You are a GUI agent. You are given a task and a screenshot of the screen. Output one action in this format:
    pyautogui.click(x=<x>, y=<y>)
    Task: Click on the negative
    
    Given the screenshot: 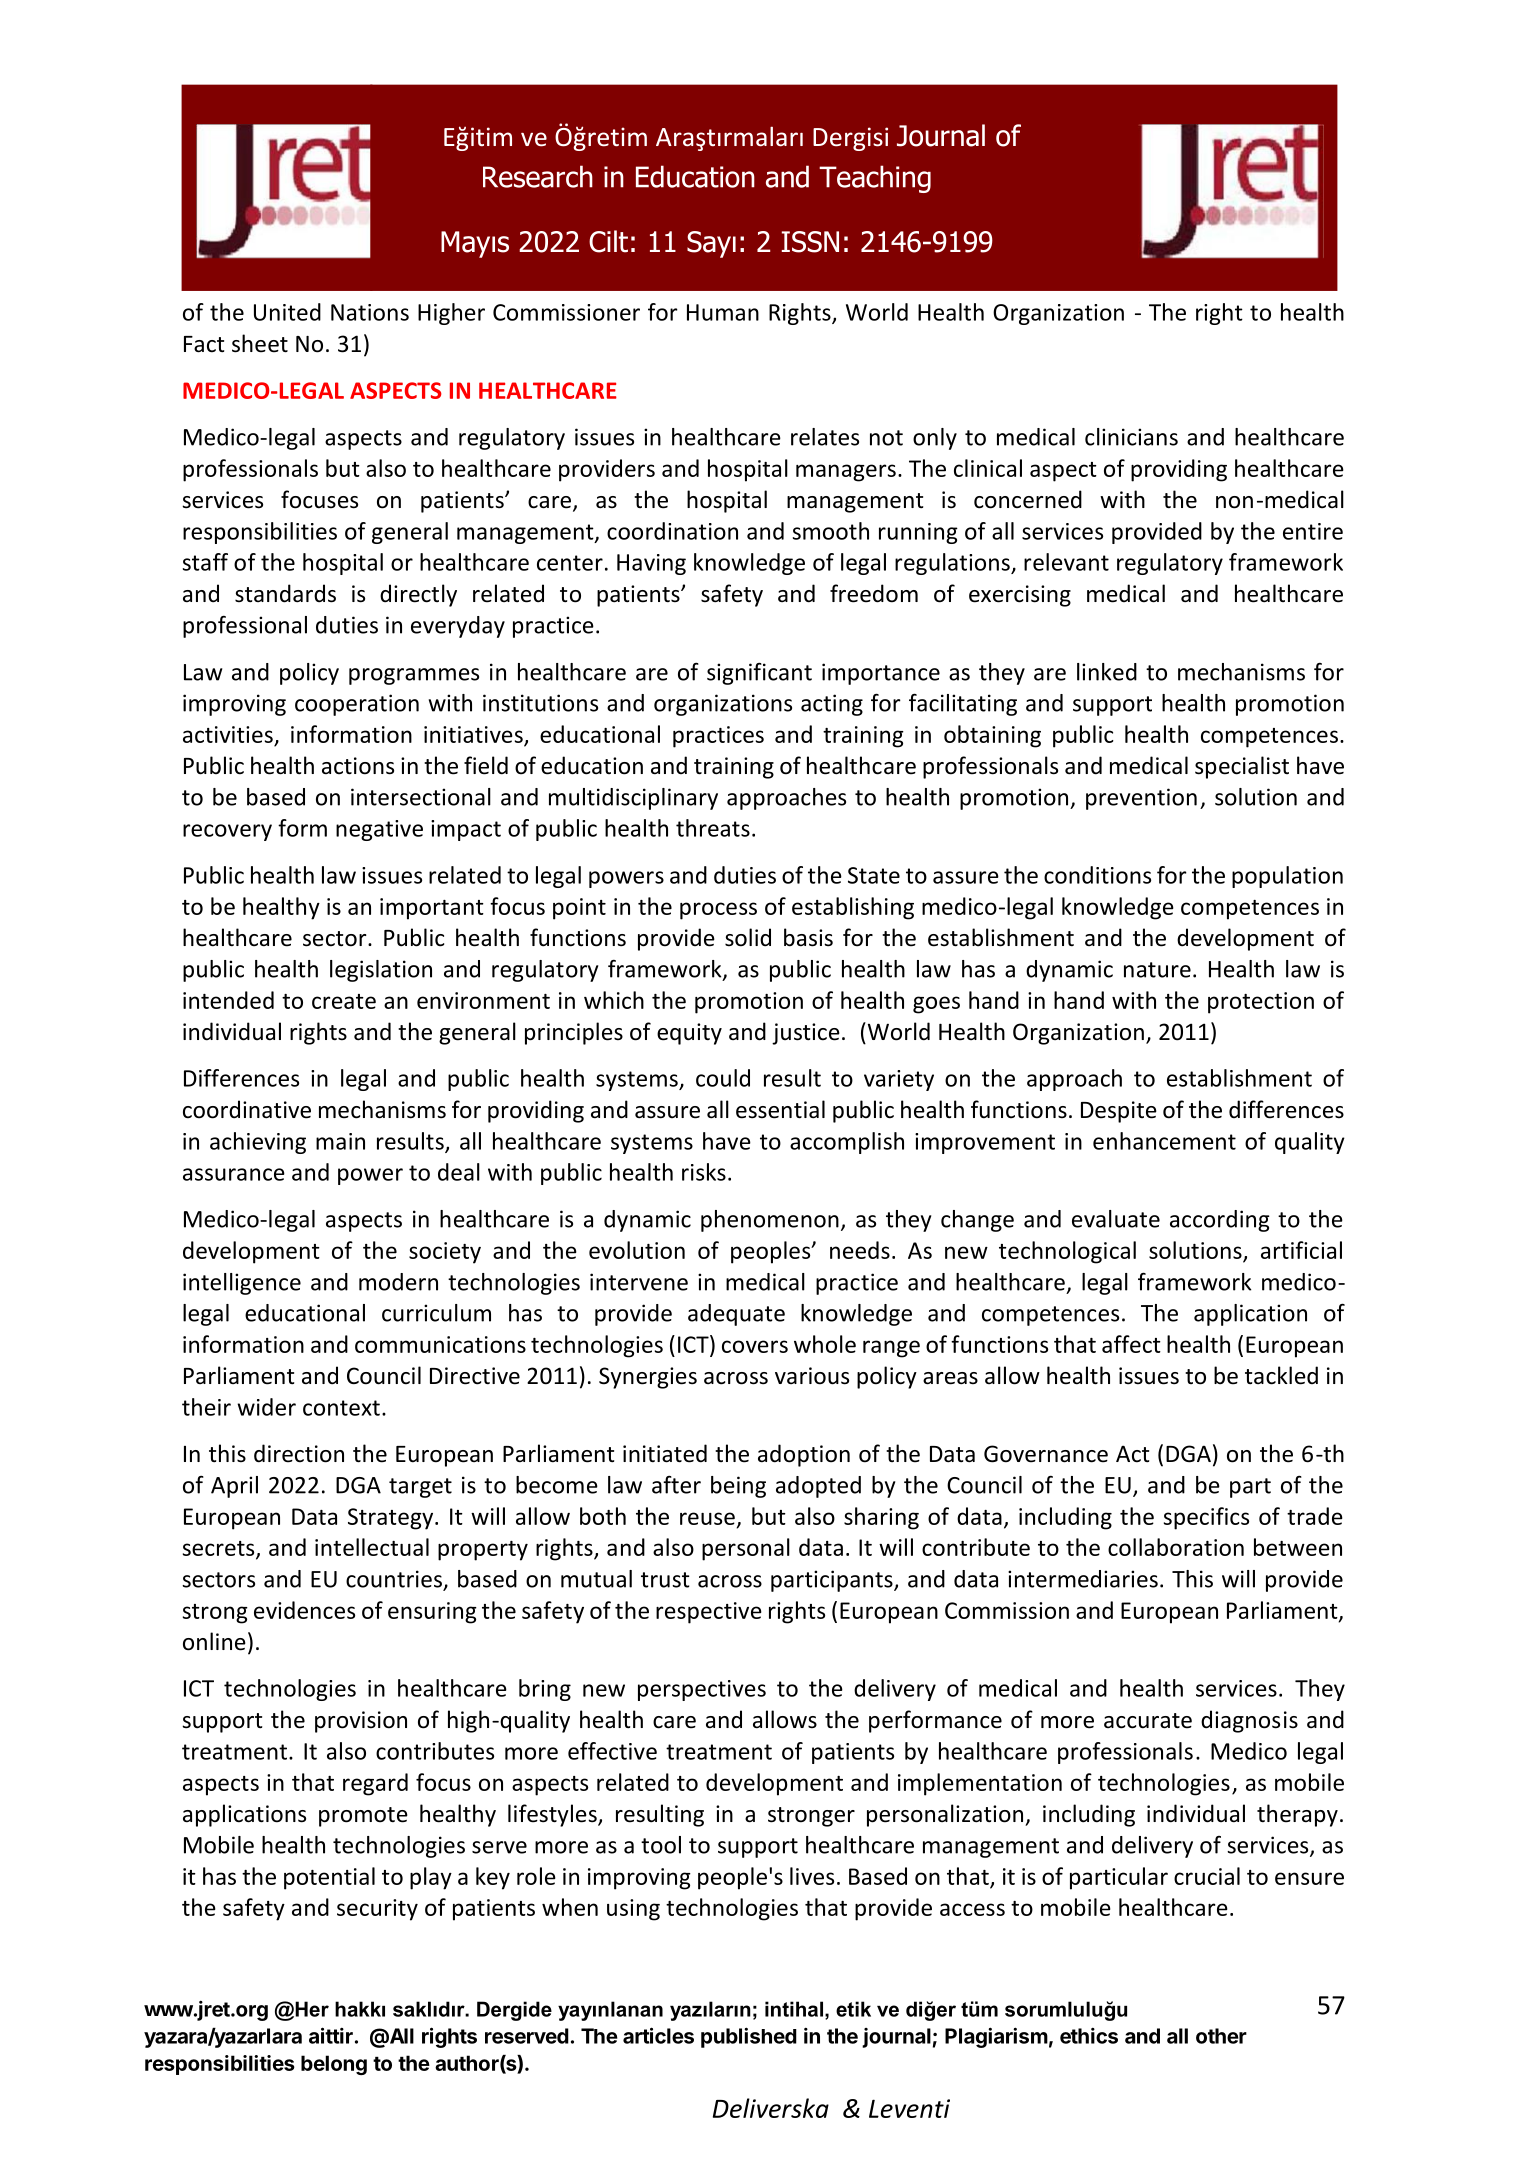 What is the action you would take?
    pyautogui.click(x=379, y=830)
